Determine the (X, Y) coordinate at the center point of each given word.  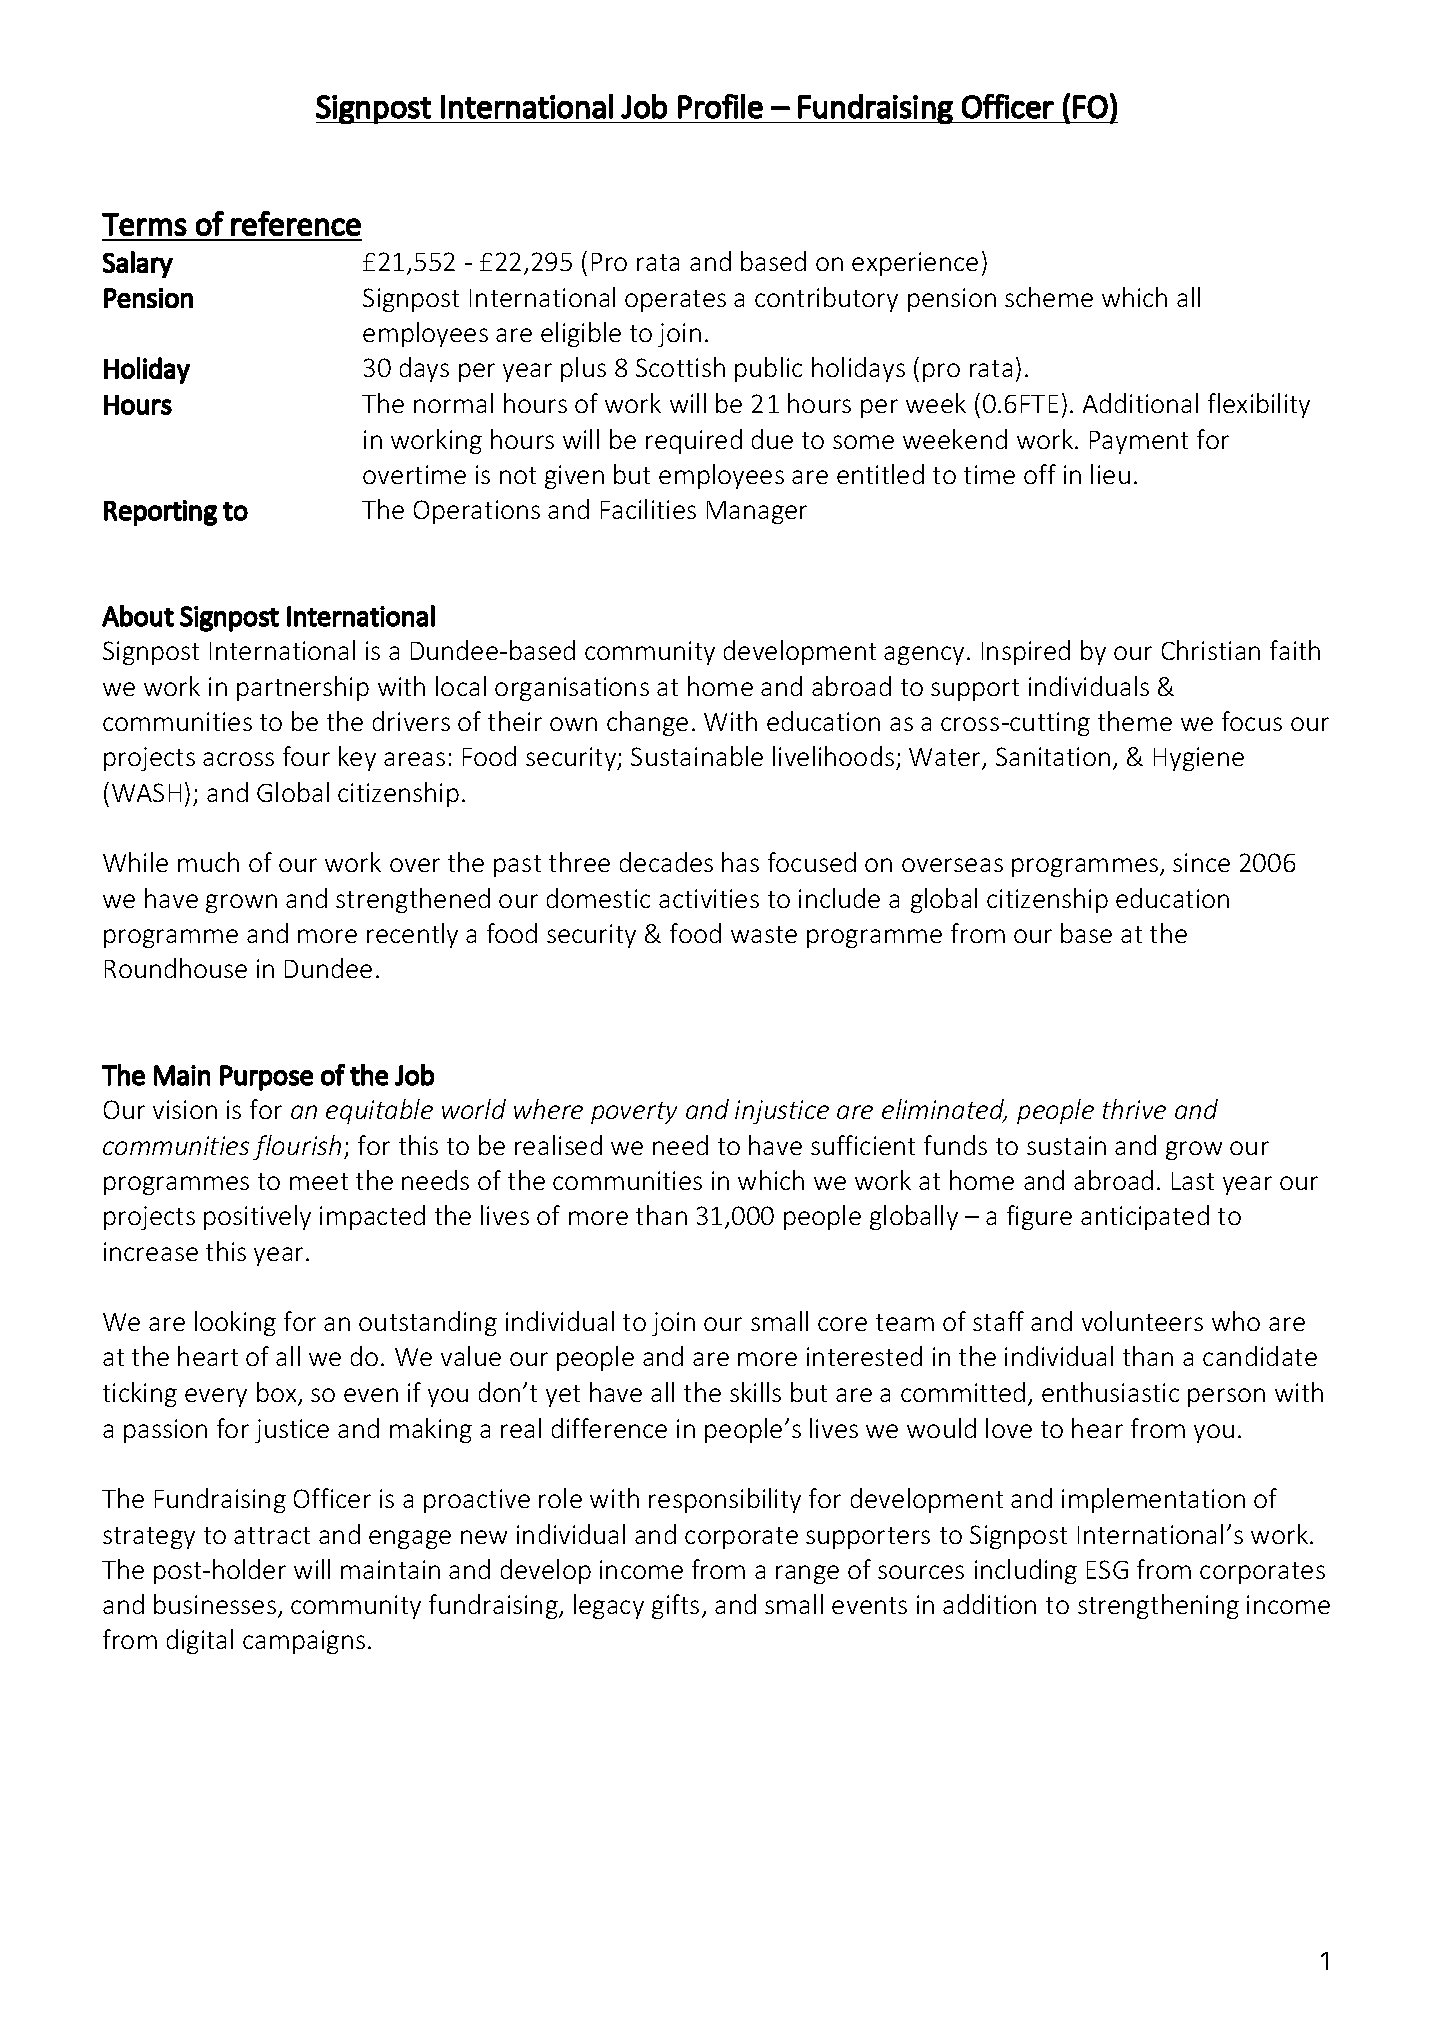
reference (296, 223)
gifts (675, 1606)
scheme (1049, 297)
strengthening (1158, 1606)
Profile (720, 106)
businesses (215, 1604)
